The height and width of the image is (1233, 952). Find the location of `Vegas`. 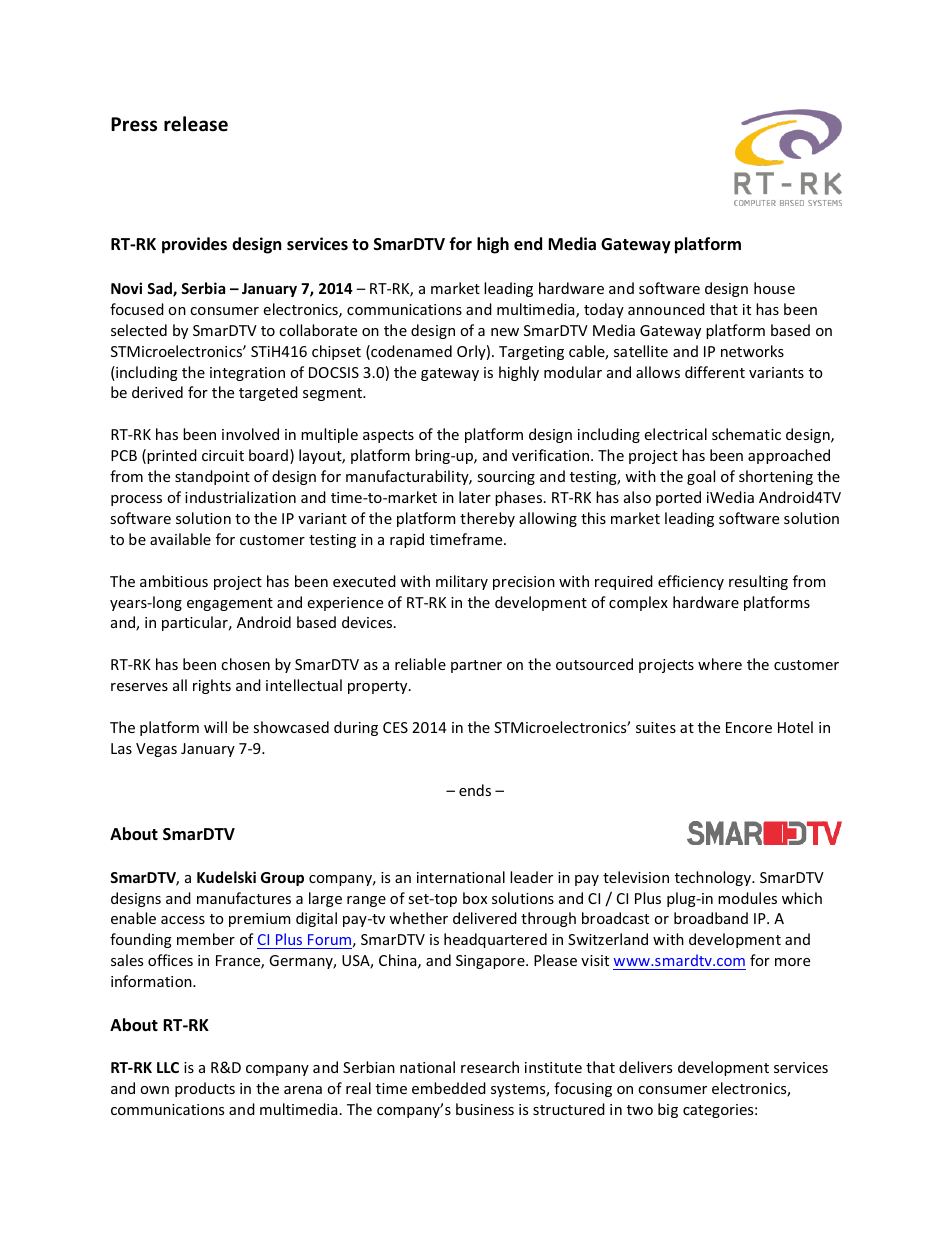

Vegas is located at coordinates (156, 750).
